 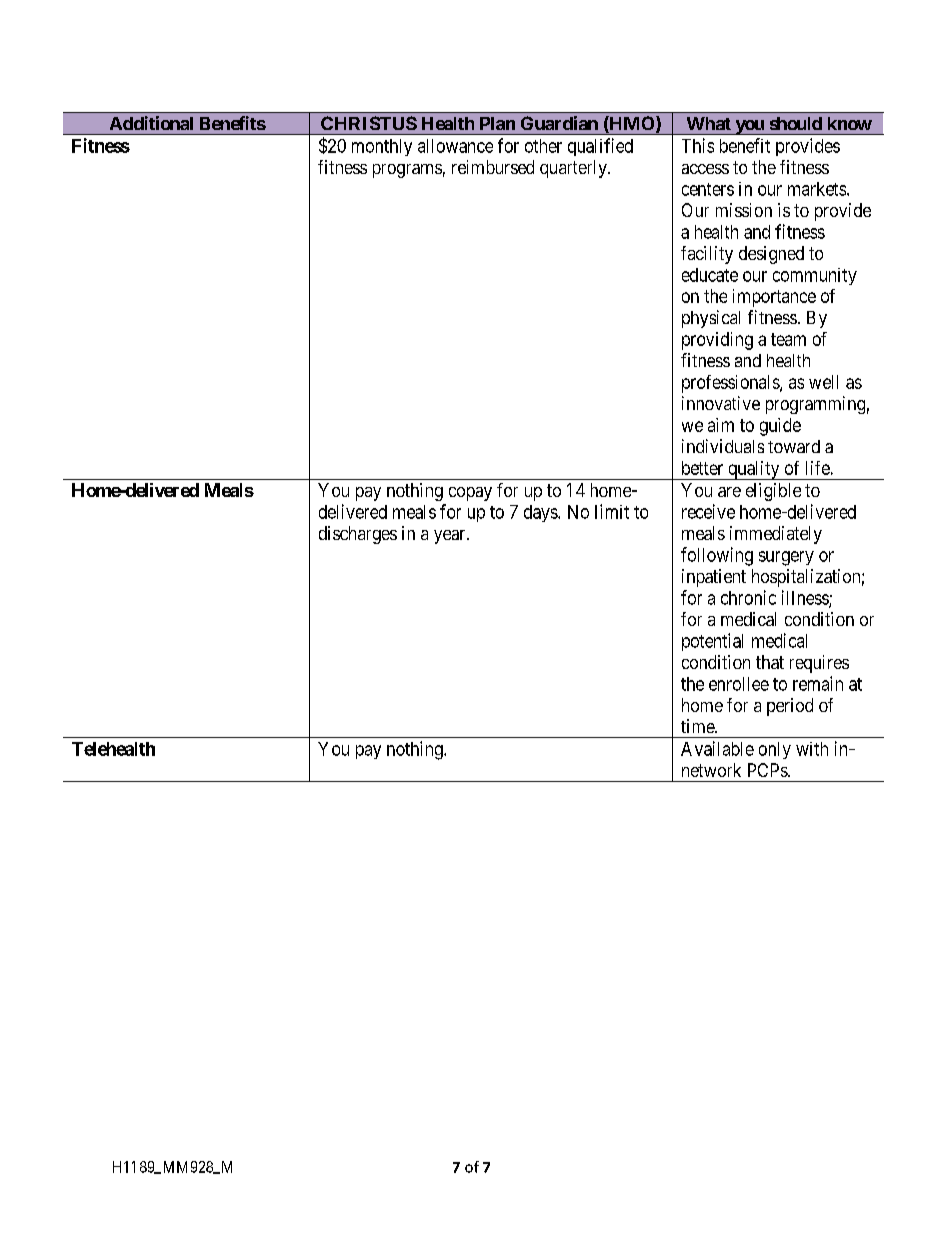 I want to click on importance, so click(x=774, y=298).
